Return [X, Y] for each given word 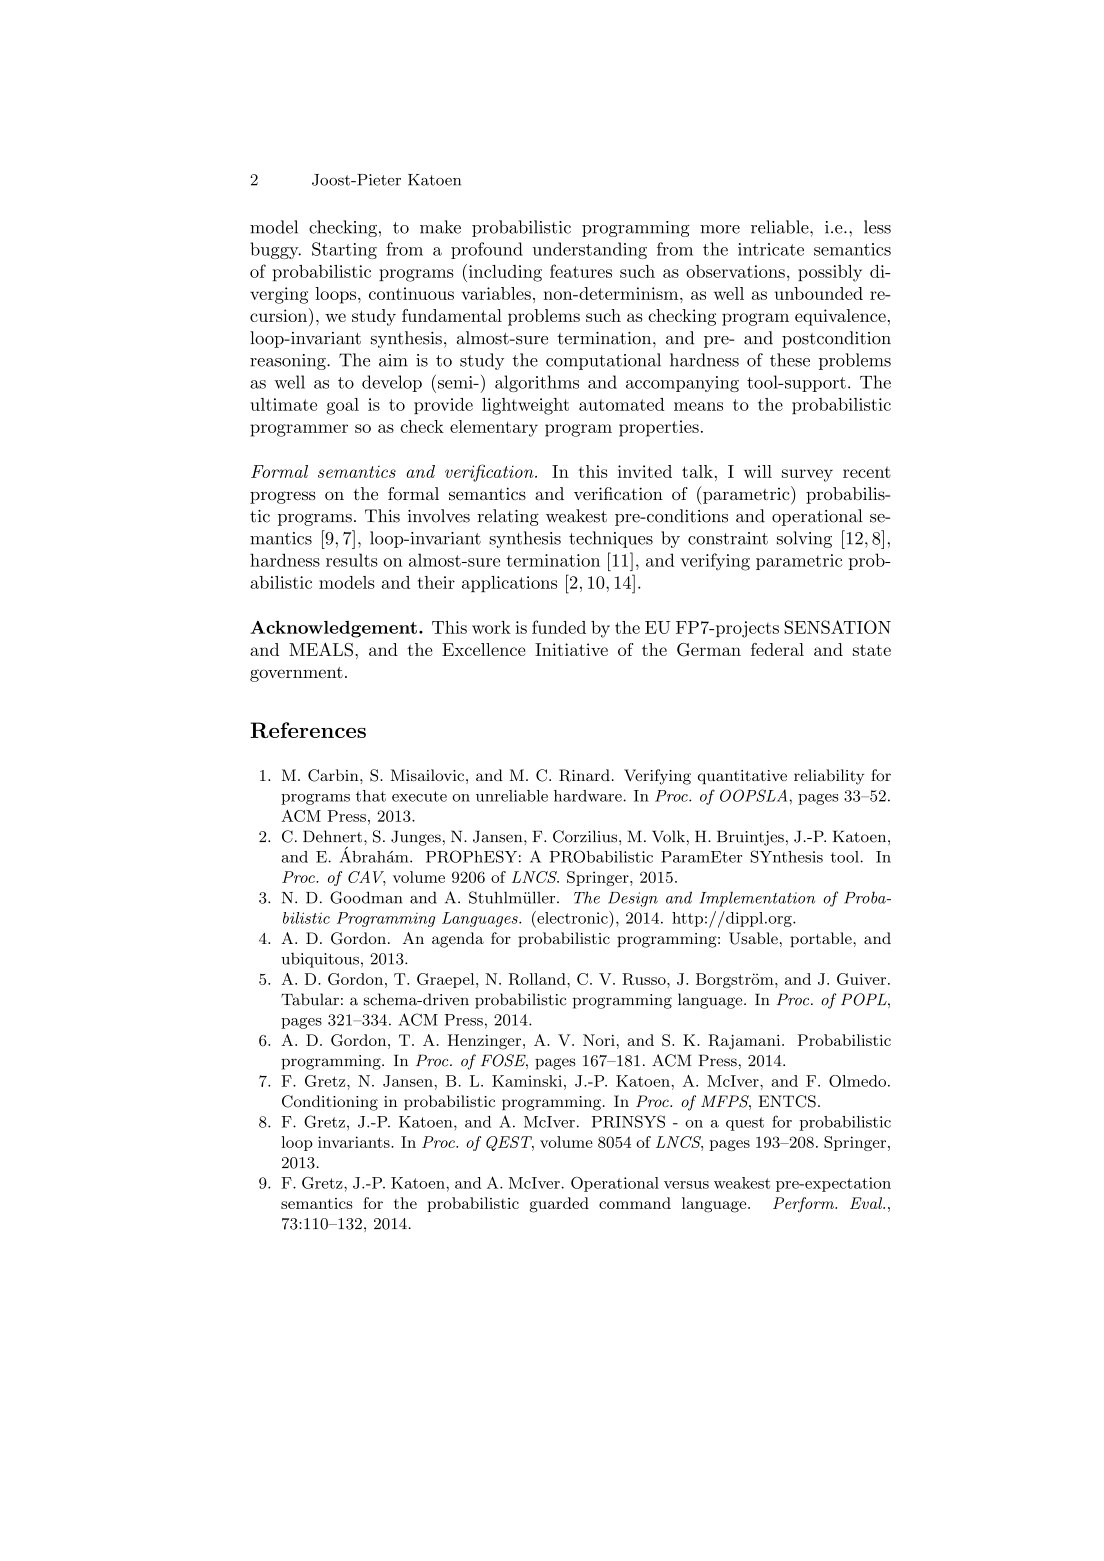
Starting [344, 250]
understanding [590, 250]
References [308, 730]
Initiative [571, 649]
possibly [830, 273]
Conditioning [330, 1103]
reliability [829, 777]
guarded [559, 1205]
